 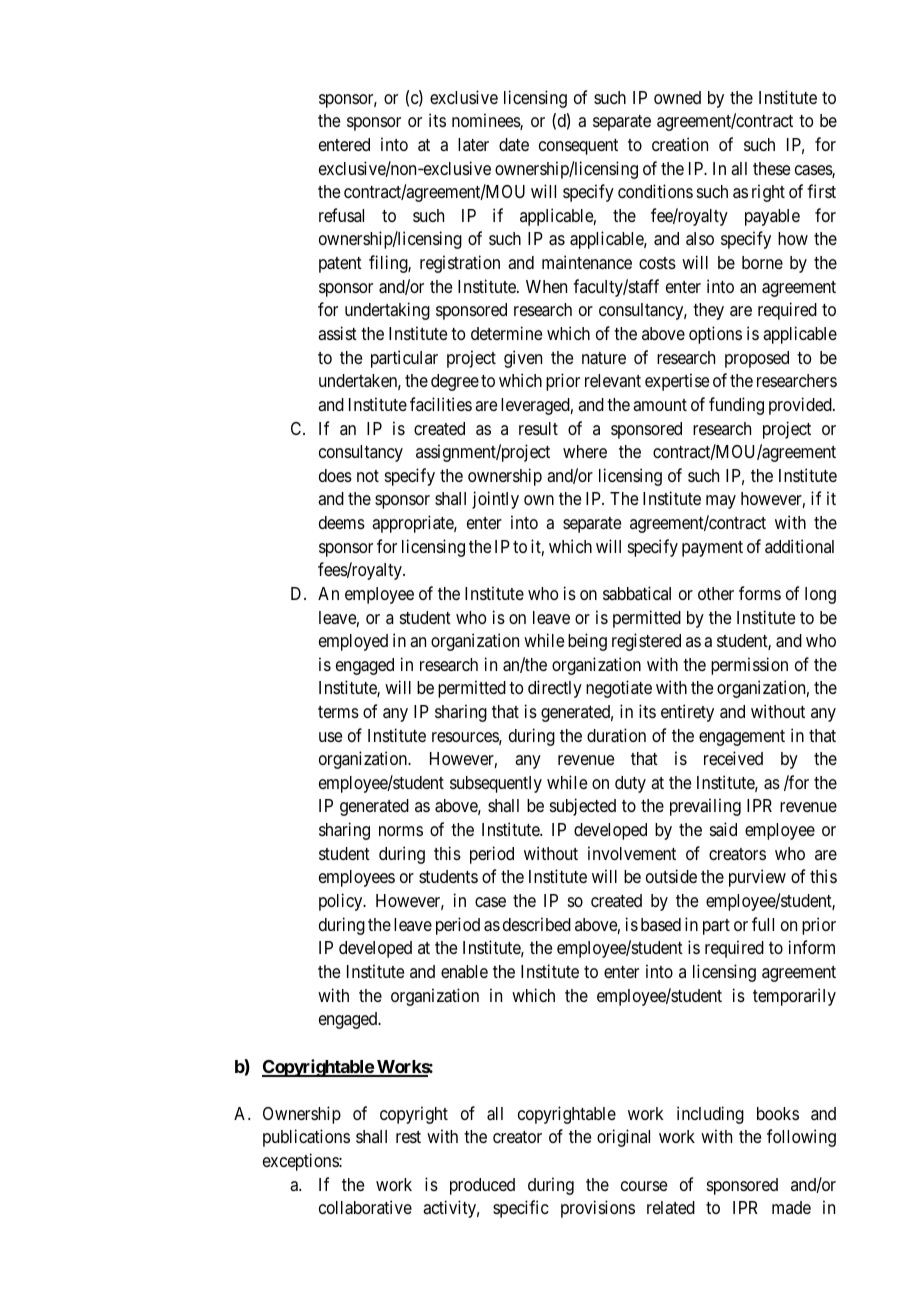 What do you see at coordinates (721, 502) in the screenshot?
I see `may` at bounding box center [721, 502].
